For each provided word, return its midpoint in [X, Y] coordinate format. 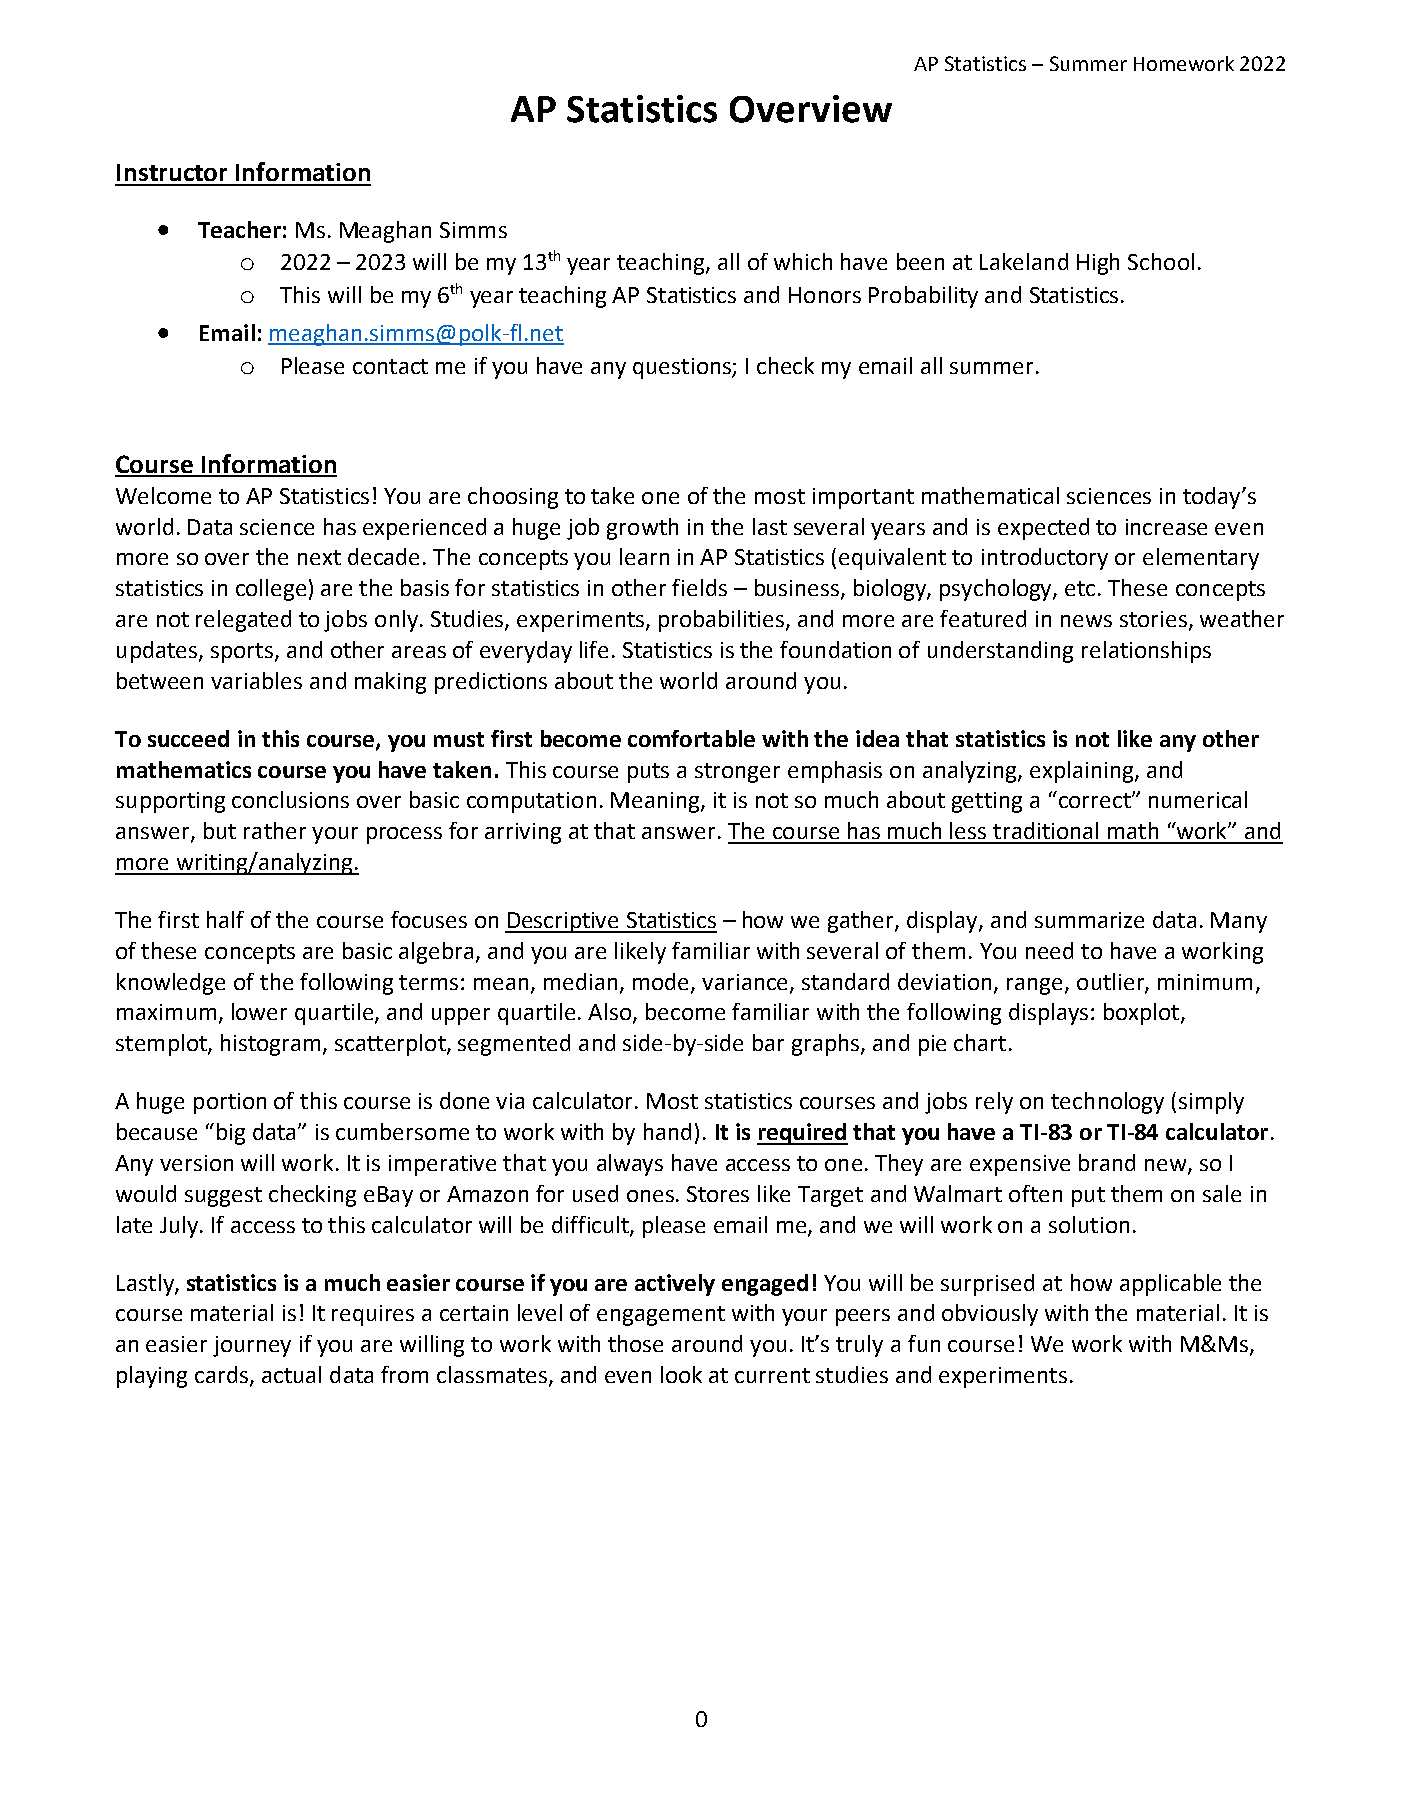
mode [662, 982]
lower [259, 1011]
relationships [1146, 652]
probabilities [721, 621]
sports [242, 653]
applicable [1170, 1285]
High [1098, 264]
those [635, 1343]
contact [390, 366]
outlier [1111, 982]
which [803, 261]
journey [252, 1346]
